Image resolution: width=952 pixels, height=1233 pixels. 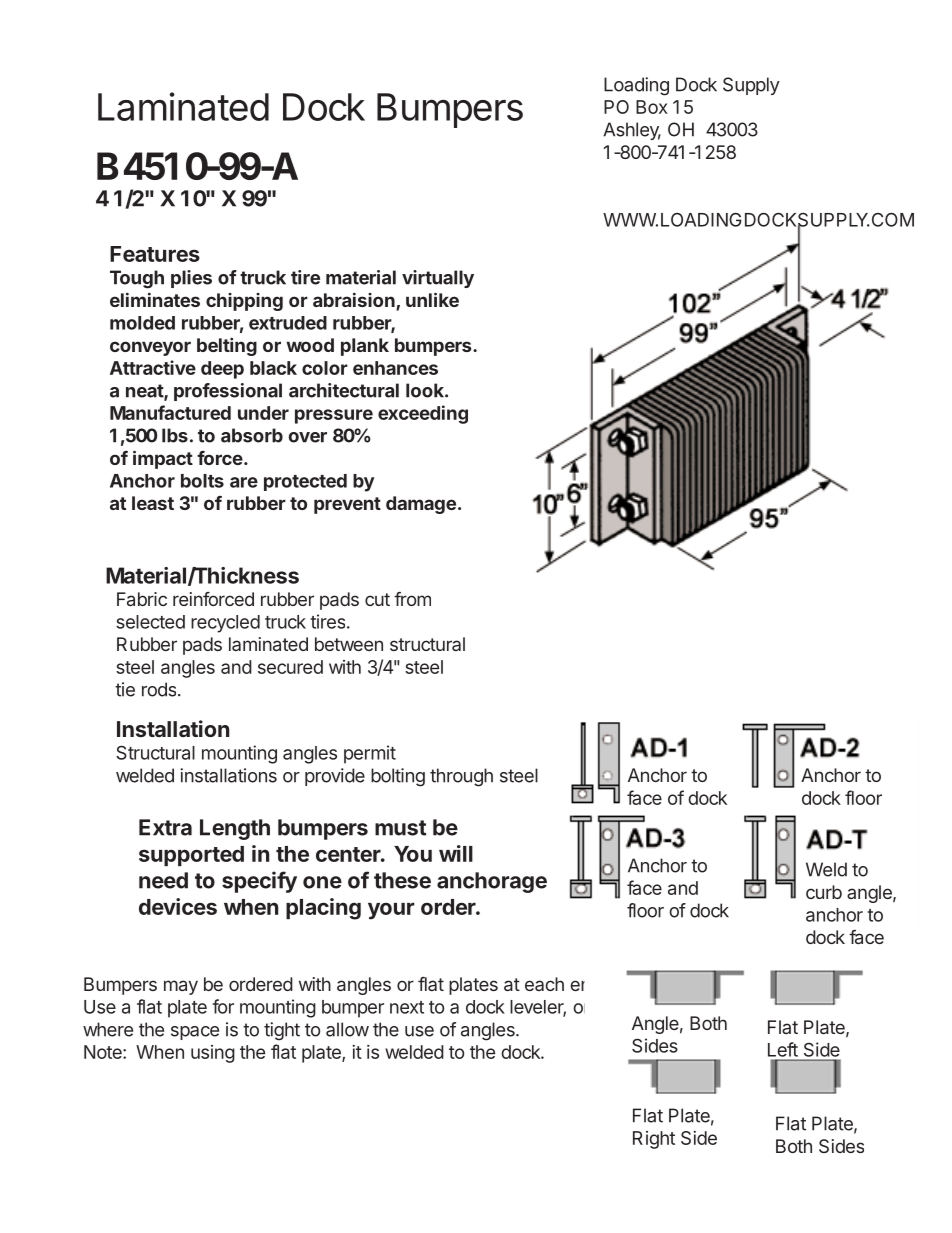 What do you see at coordinates (632, 131) in the screenshot?
I see `Ashley` at bounding box center [632, 131].
